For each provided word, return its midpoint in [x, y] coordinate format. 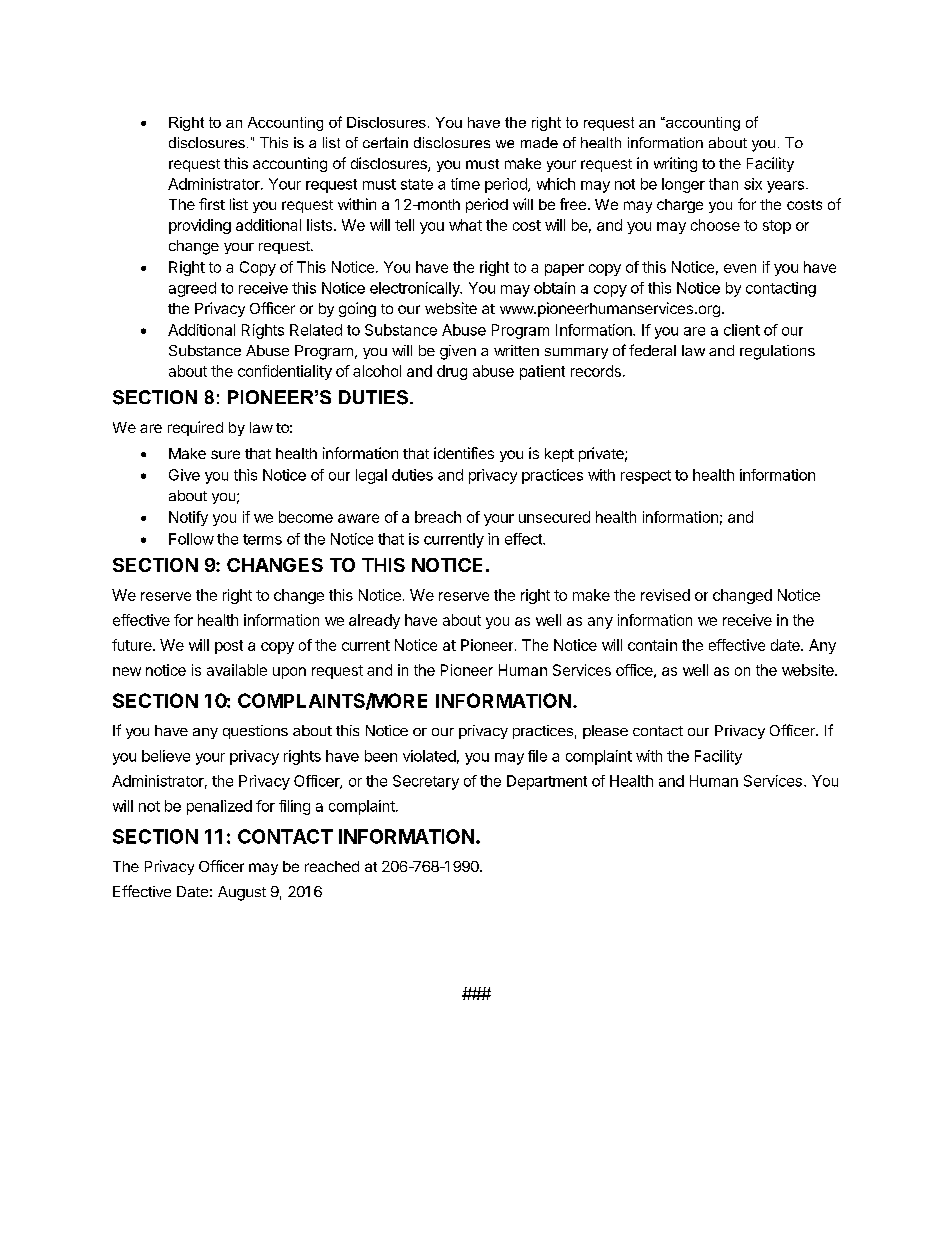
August [242, 893]
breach [438, 517]
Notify [188, 518]
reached [332, 866]
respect [646, 477]
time [465, 184]
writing [675, 164]
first [212, 204]
